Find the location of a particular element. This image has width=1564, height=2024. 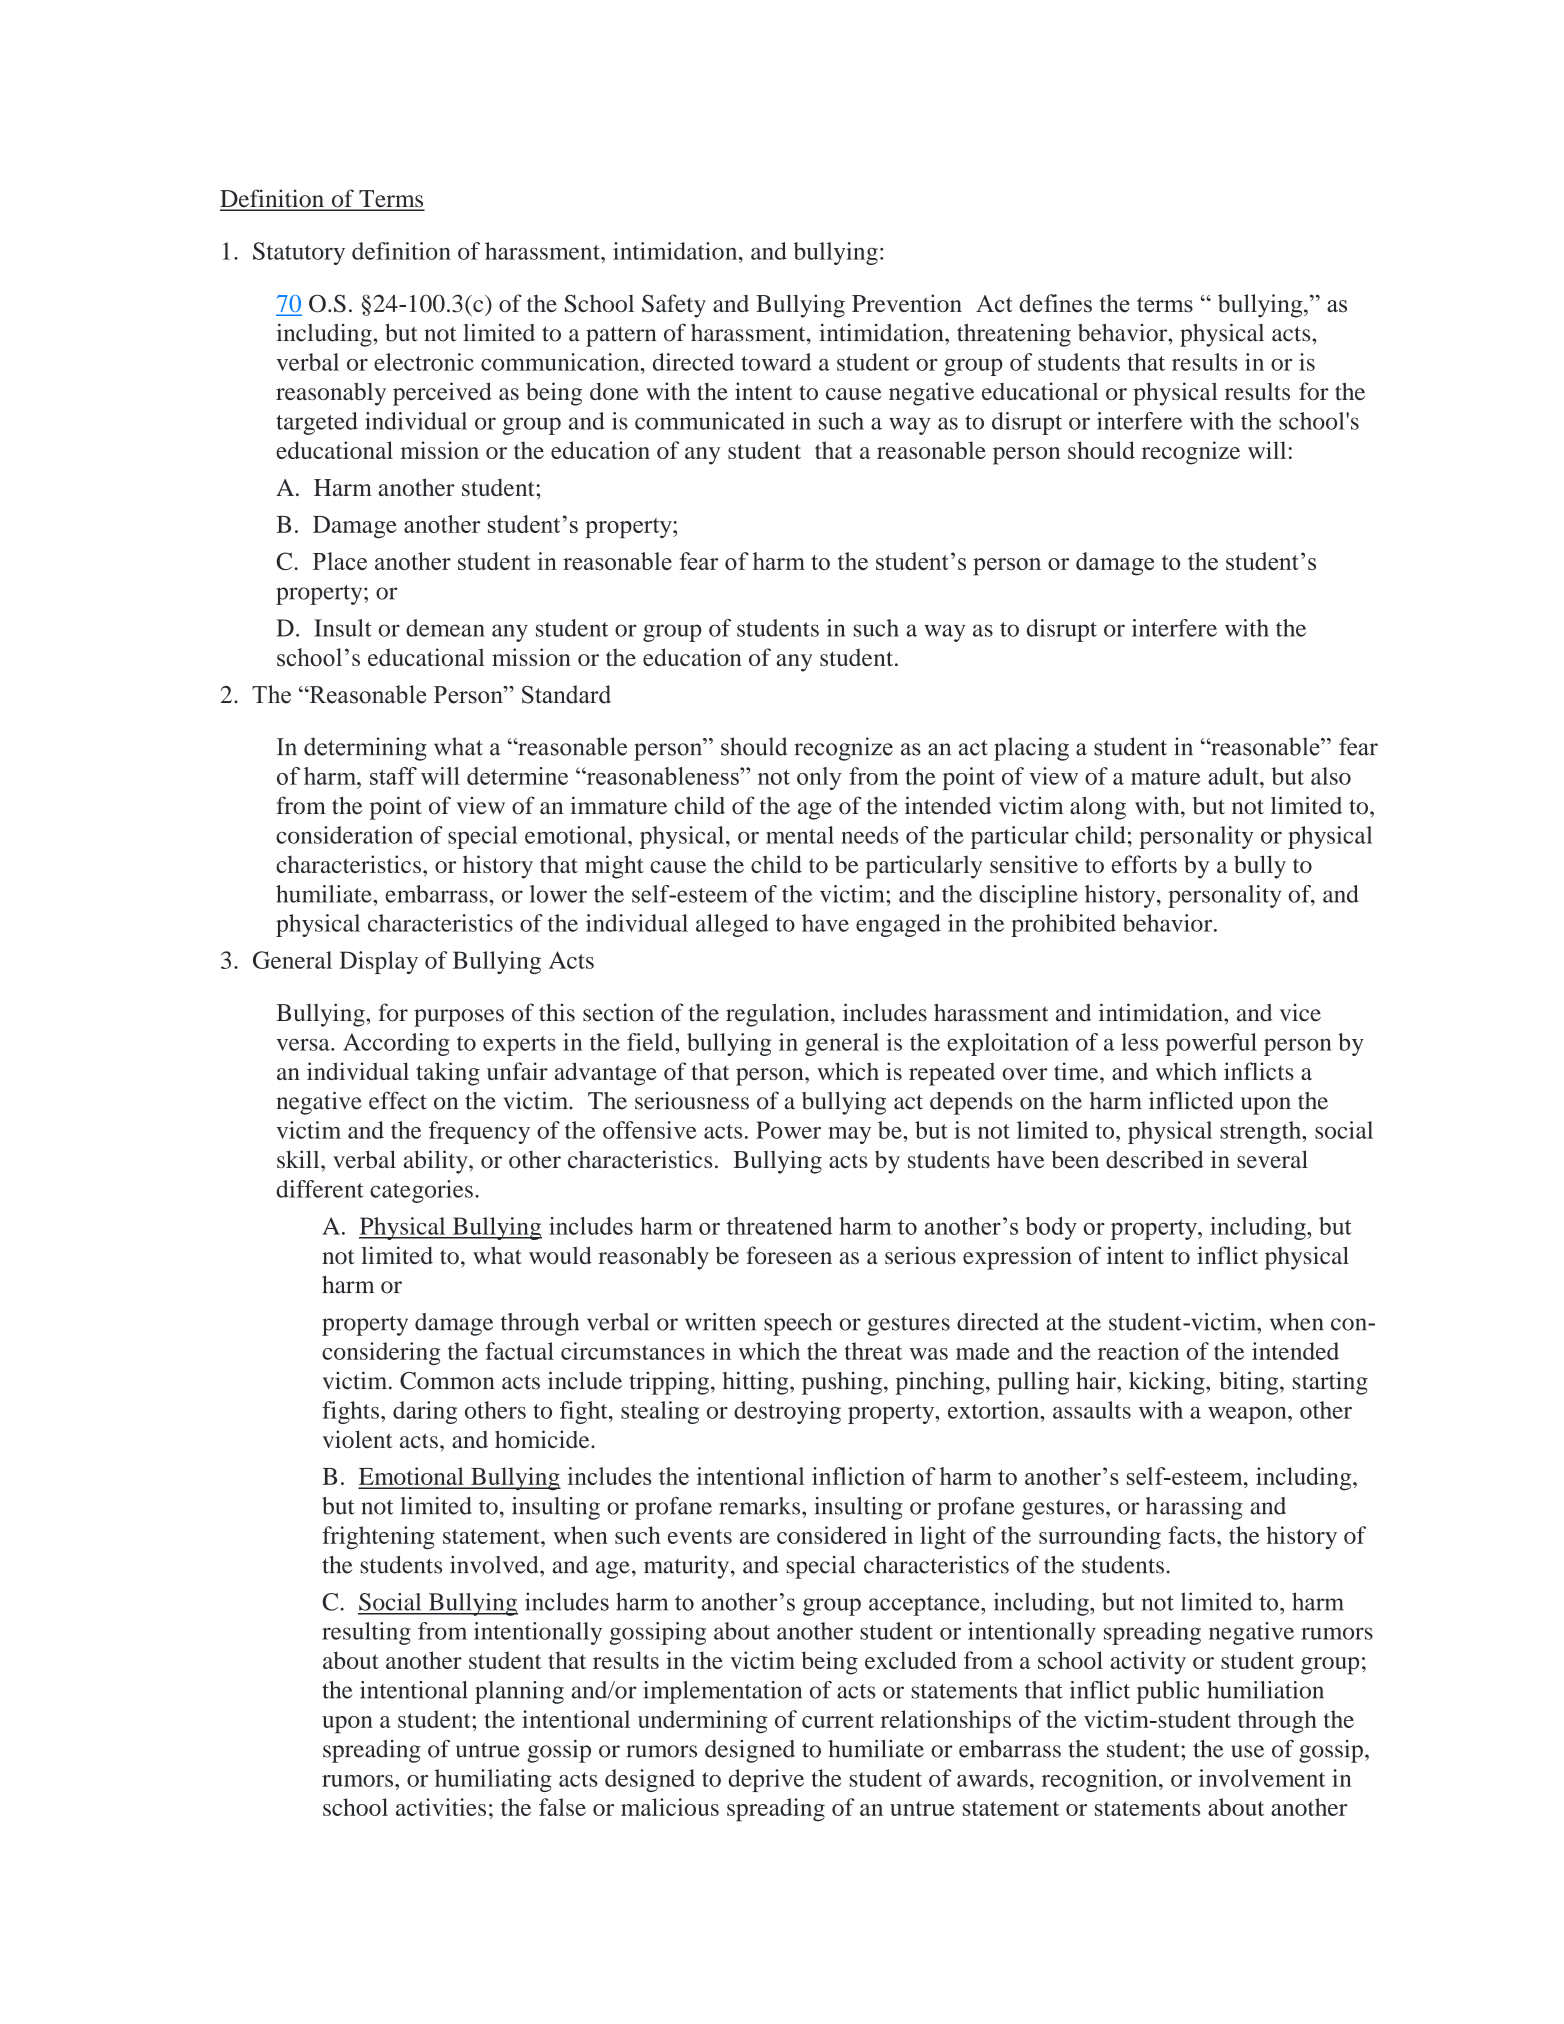

less is located at coordinates (1139, 1042).
